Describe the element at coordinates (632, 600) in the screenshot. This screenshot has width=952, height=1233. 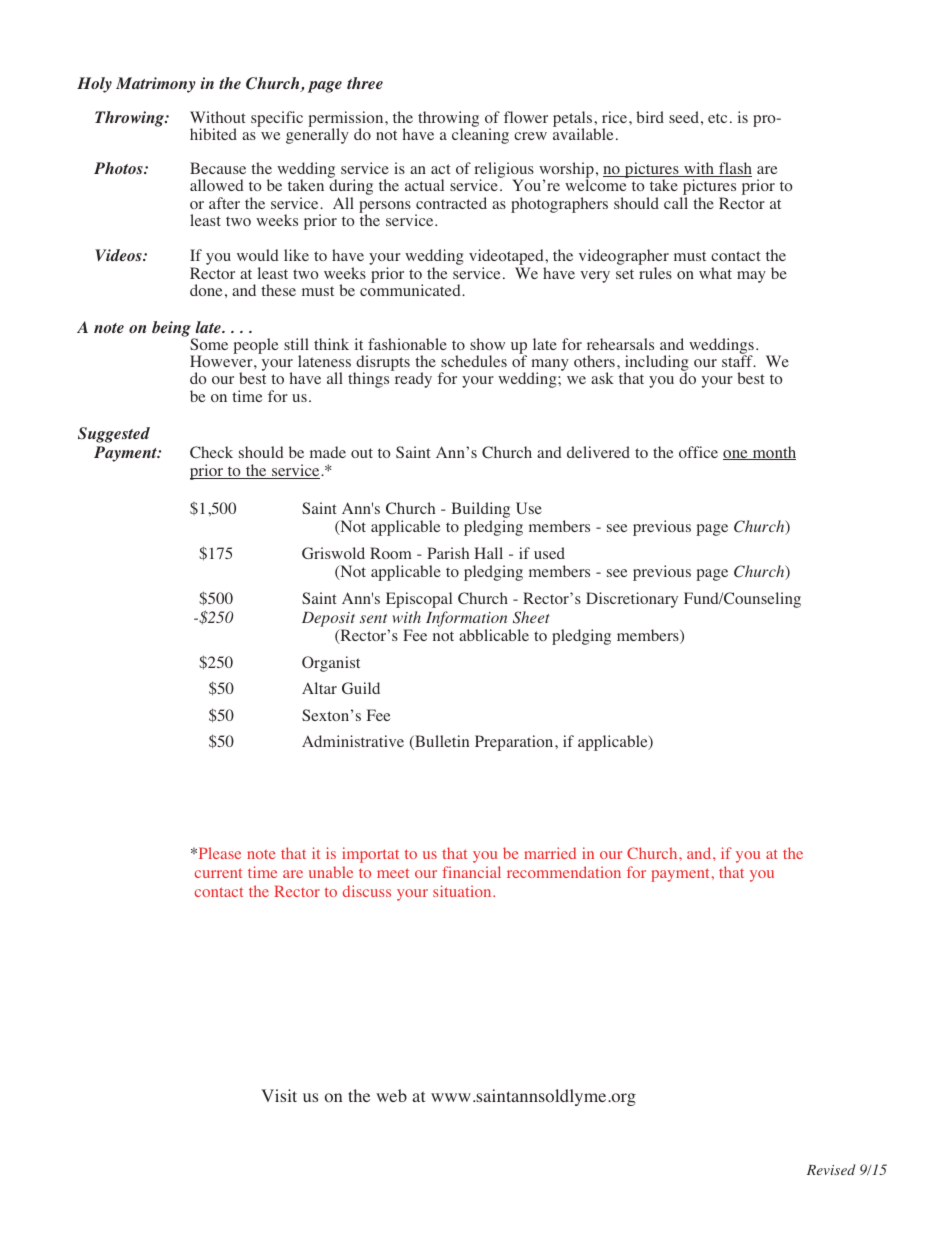
I see `Discretionary` at that location.
